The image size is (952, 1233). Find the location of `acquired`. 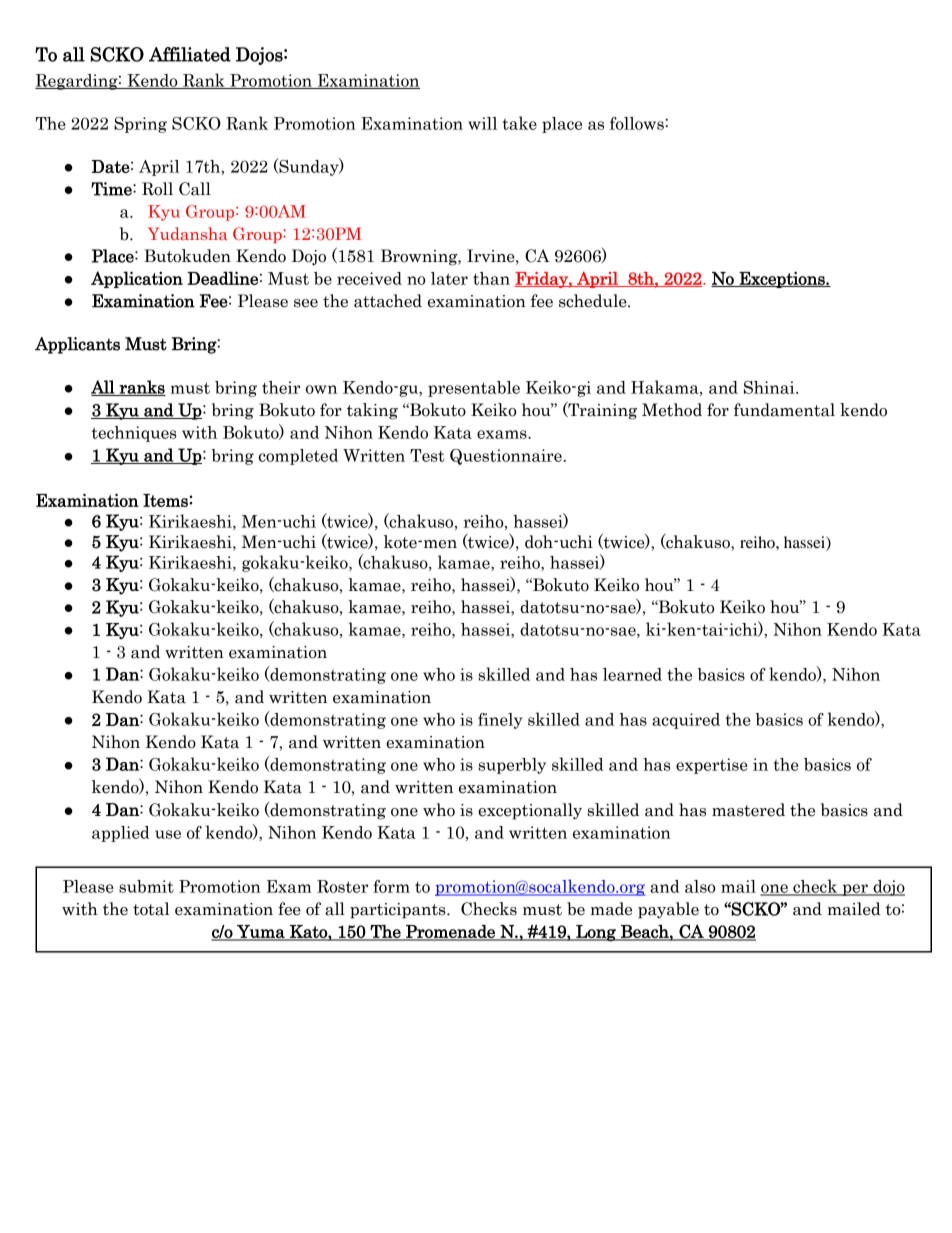

acquired is located at coordinates (686, 721).
